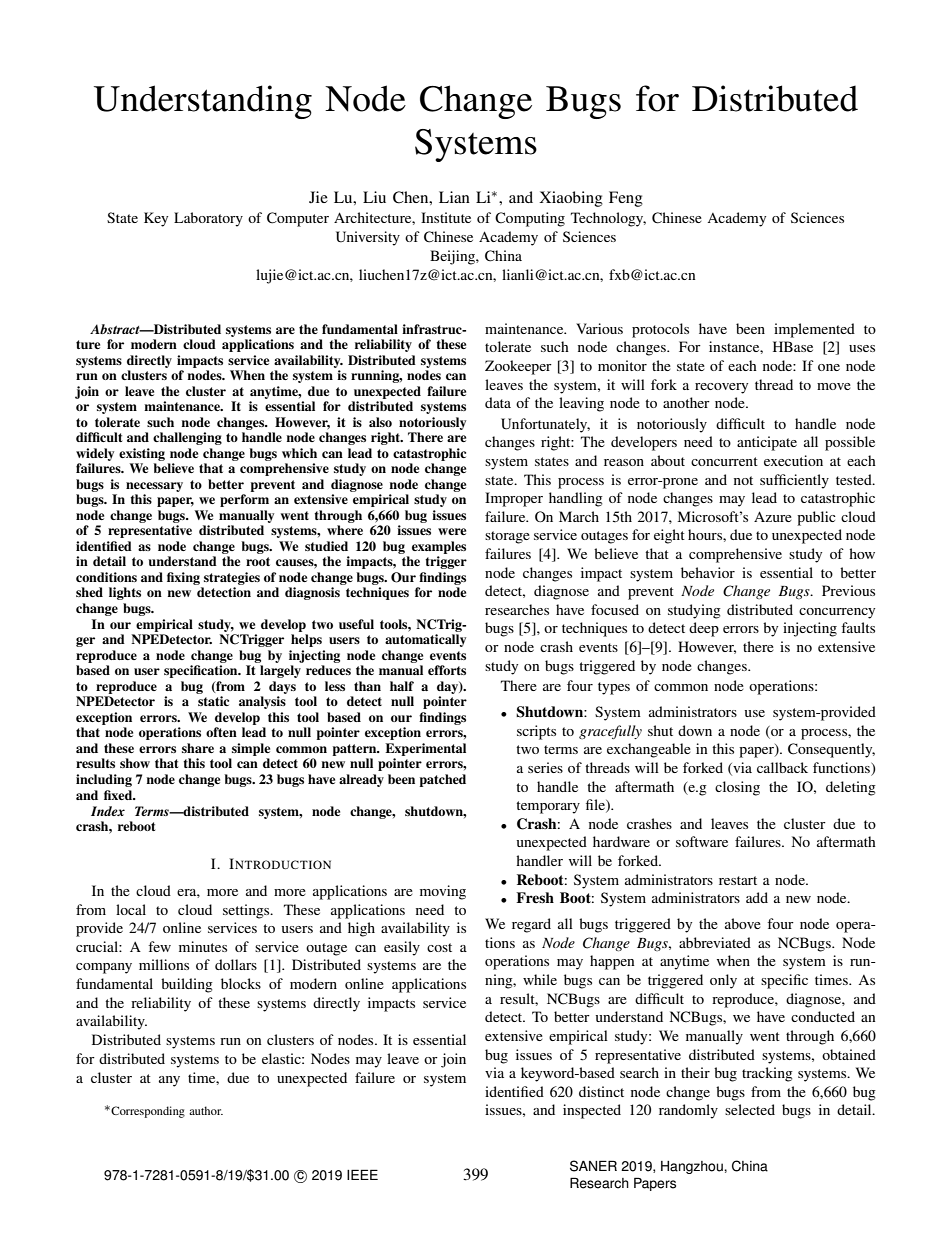  Describe the element at coordinates (131, 909) in the screenshot. I see `local` at that location.
